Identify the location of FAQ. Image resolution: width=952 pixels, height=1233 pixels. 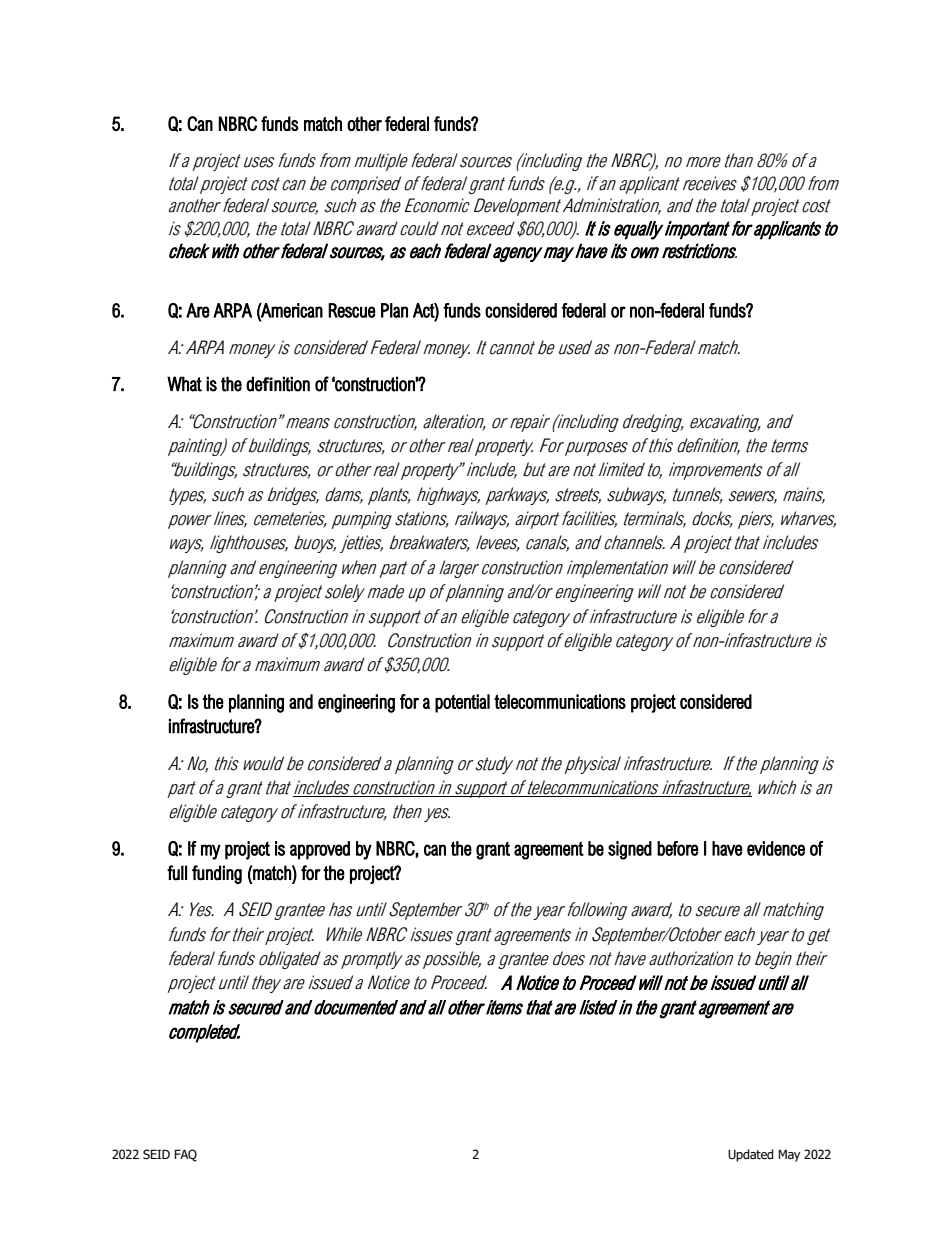
(185, 1155).
